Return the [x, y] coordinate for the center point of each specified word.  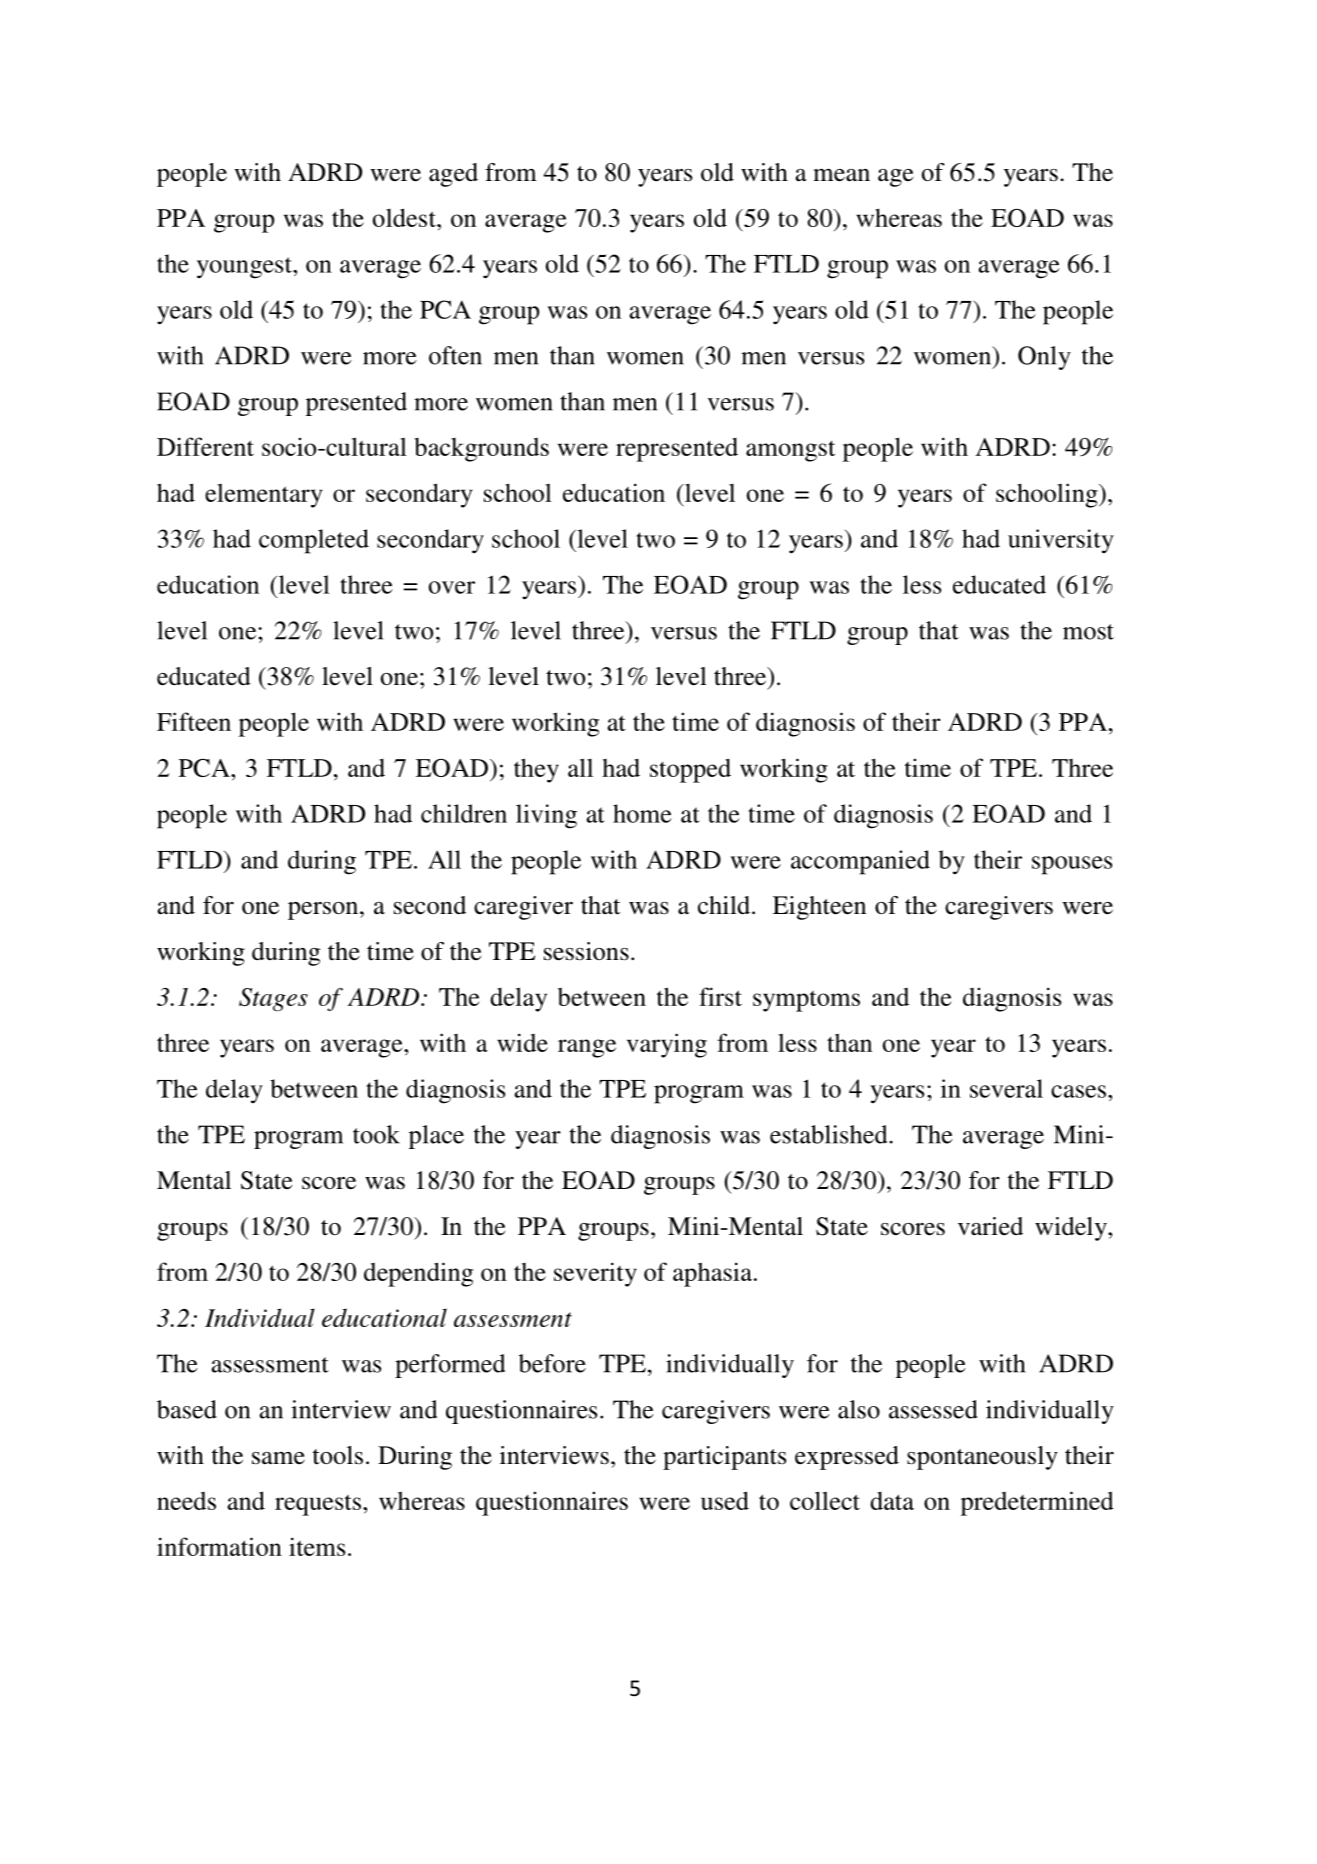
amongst [790, 451]
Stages [273, 999]
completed [314, 541]
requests [318, 1505]
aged [453, 175]
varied [990, 1226]
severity [595, 1274]
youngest [245, 268]
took [376, 1134]
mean [841, 175]
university [1061, 541]
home [642, 813]
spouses [1072, 865]
